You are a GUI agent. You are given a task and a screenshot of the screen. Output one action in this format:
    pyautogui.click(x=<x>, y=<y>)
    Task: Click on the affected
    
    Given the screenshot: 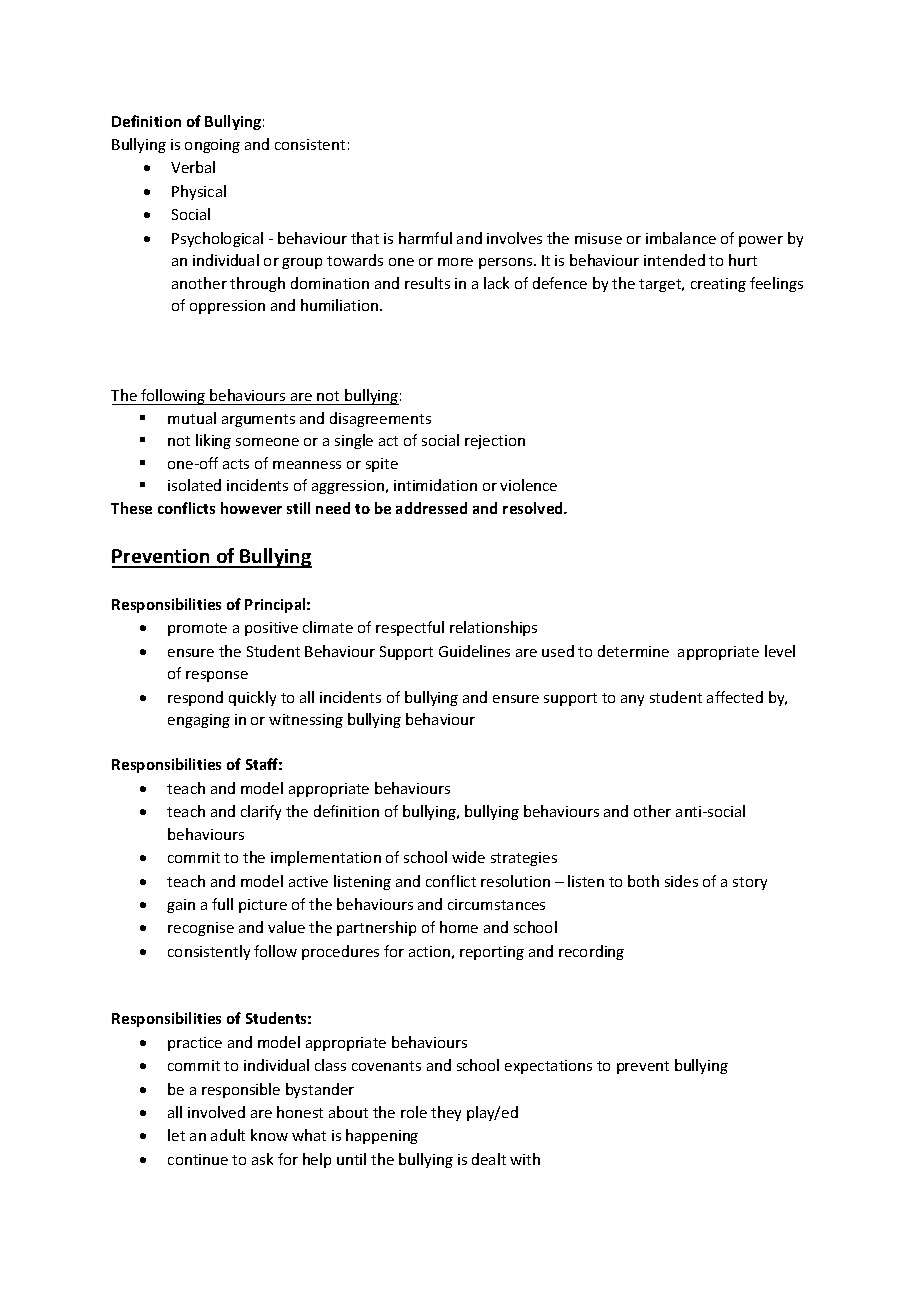 What is the action you would take?
    pyautogui.click(x=735, y=697)
